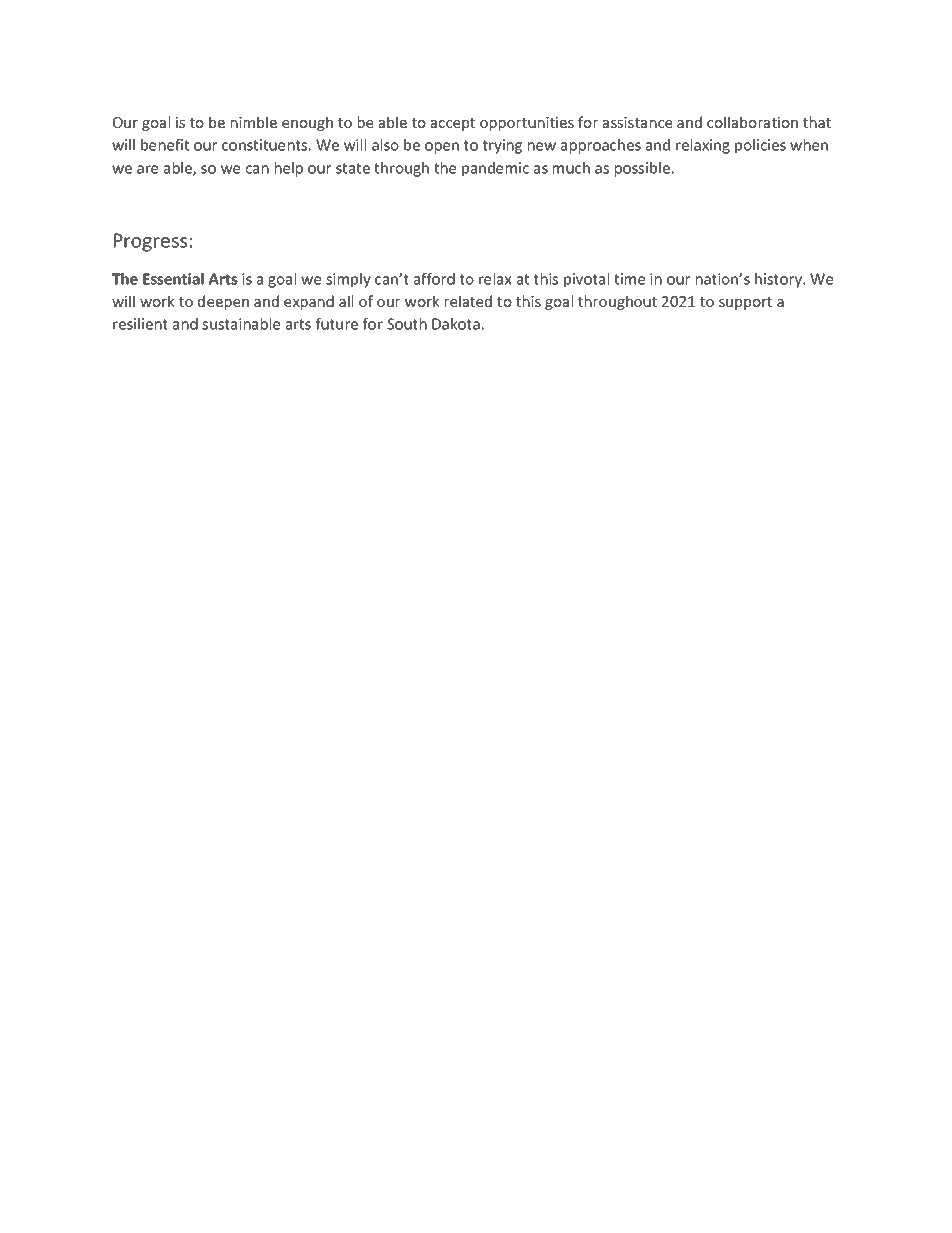 The height and width of the screenshot is (1233, 952). Describe the element at coordinates (642, 169) in the screenshot. I see `possible` at that location.
